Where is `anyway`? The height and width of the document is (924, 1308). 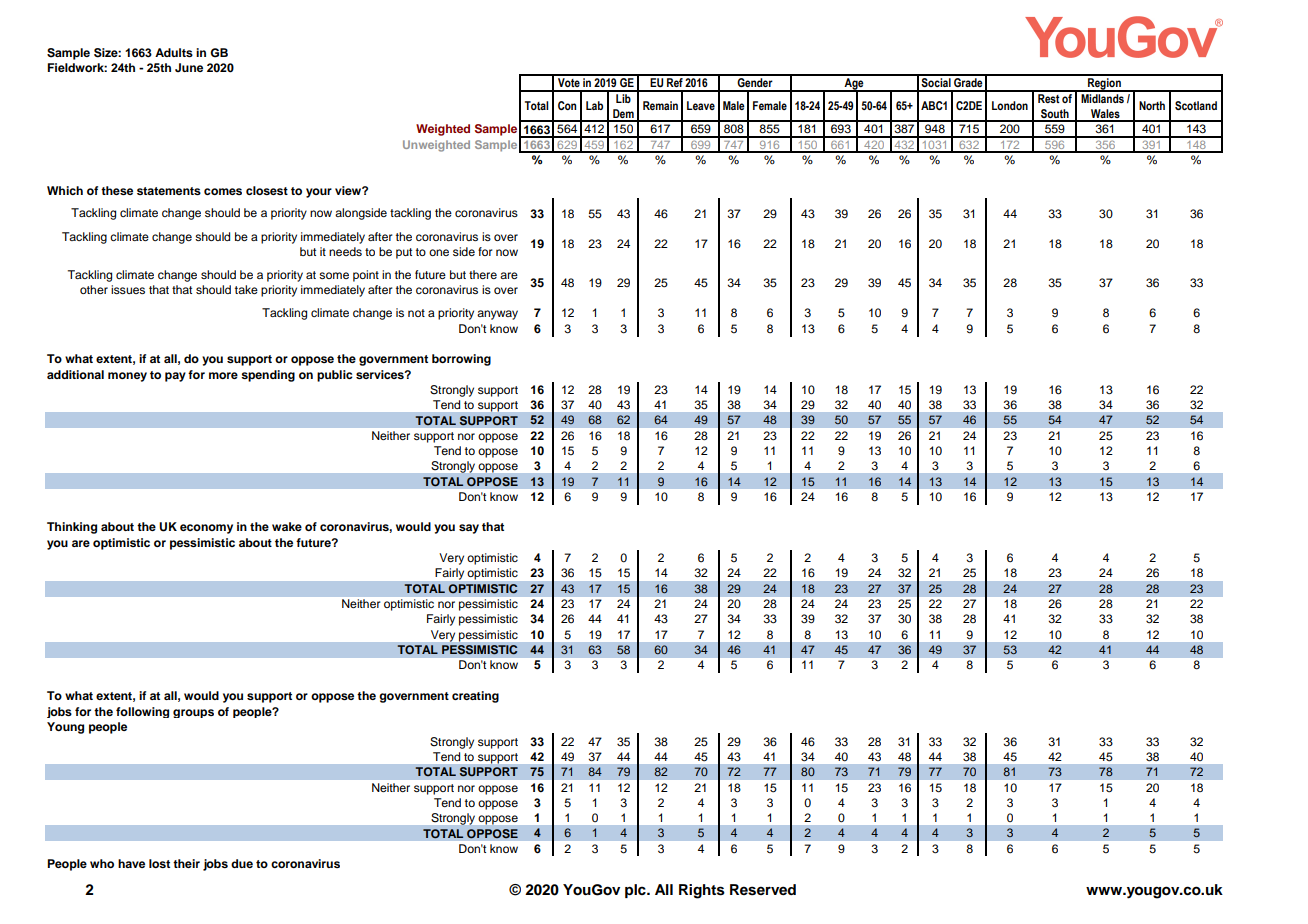
anyway is located at coordinates (497, 315).
